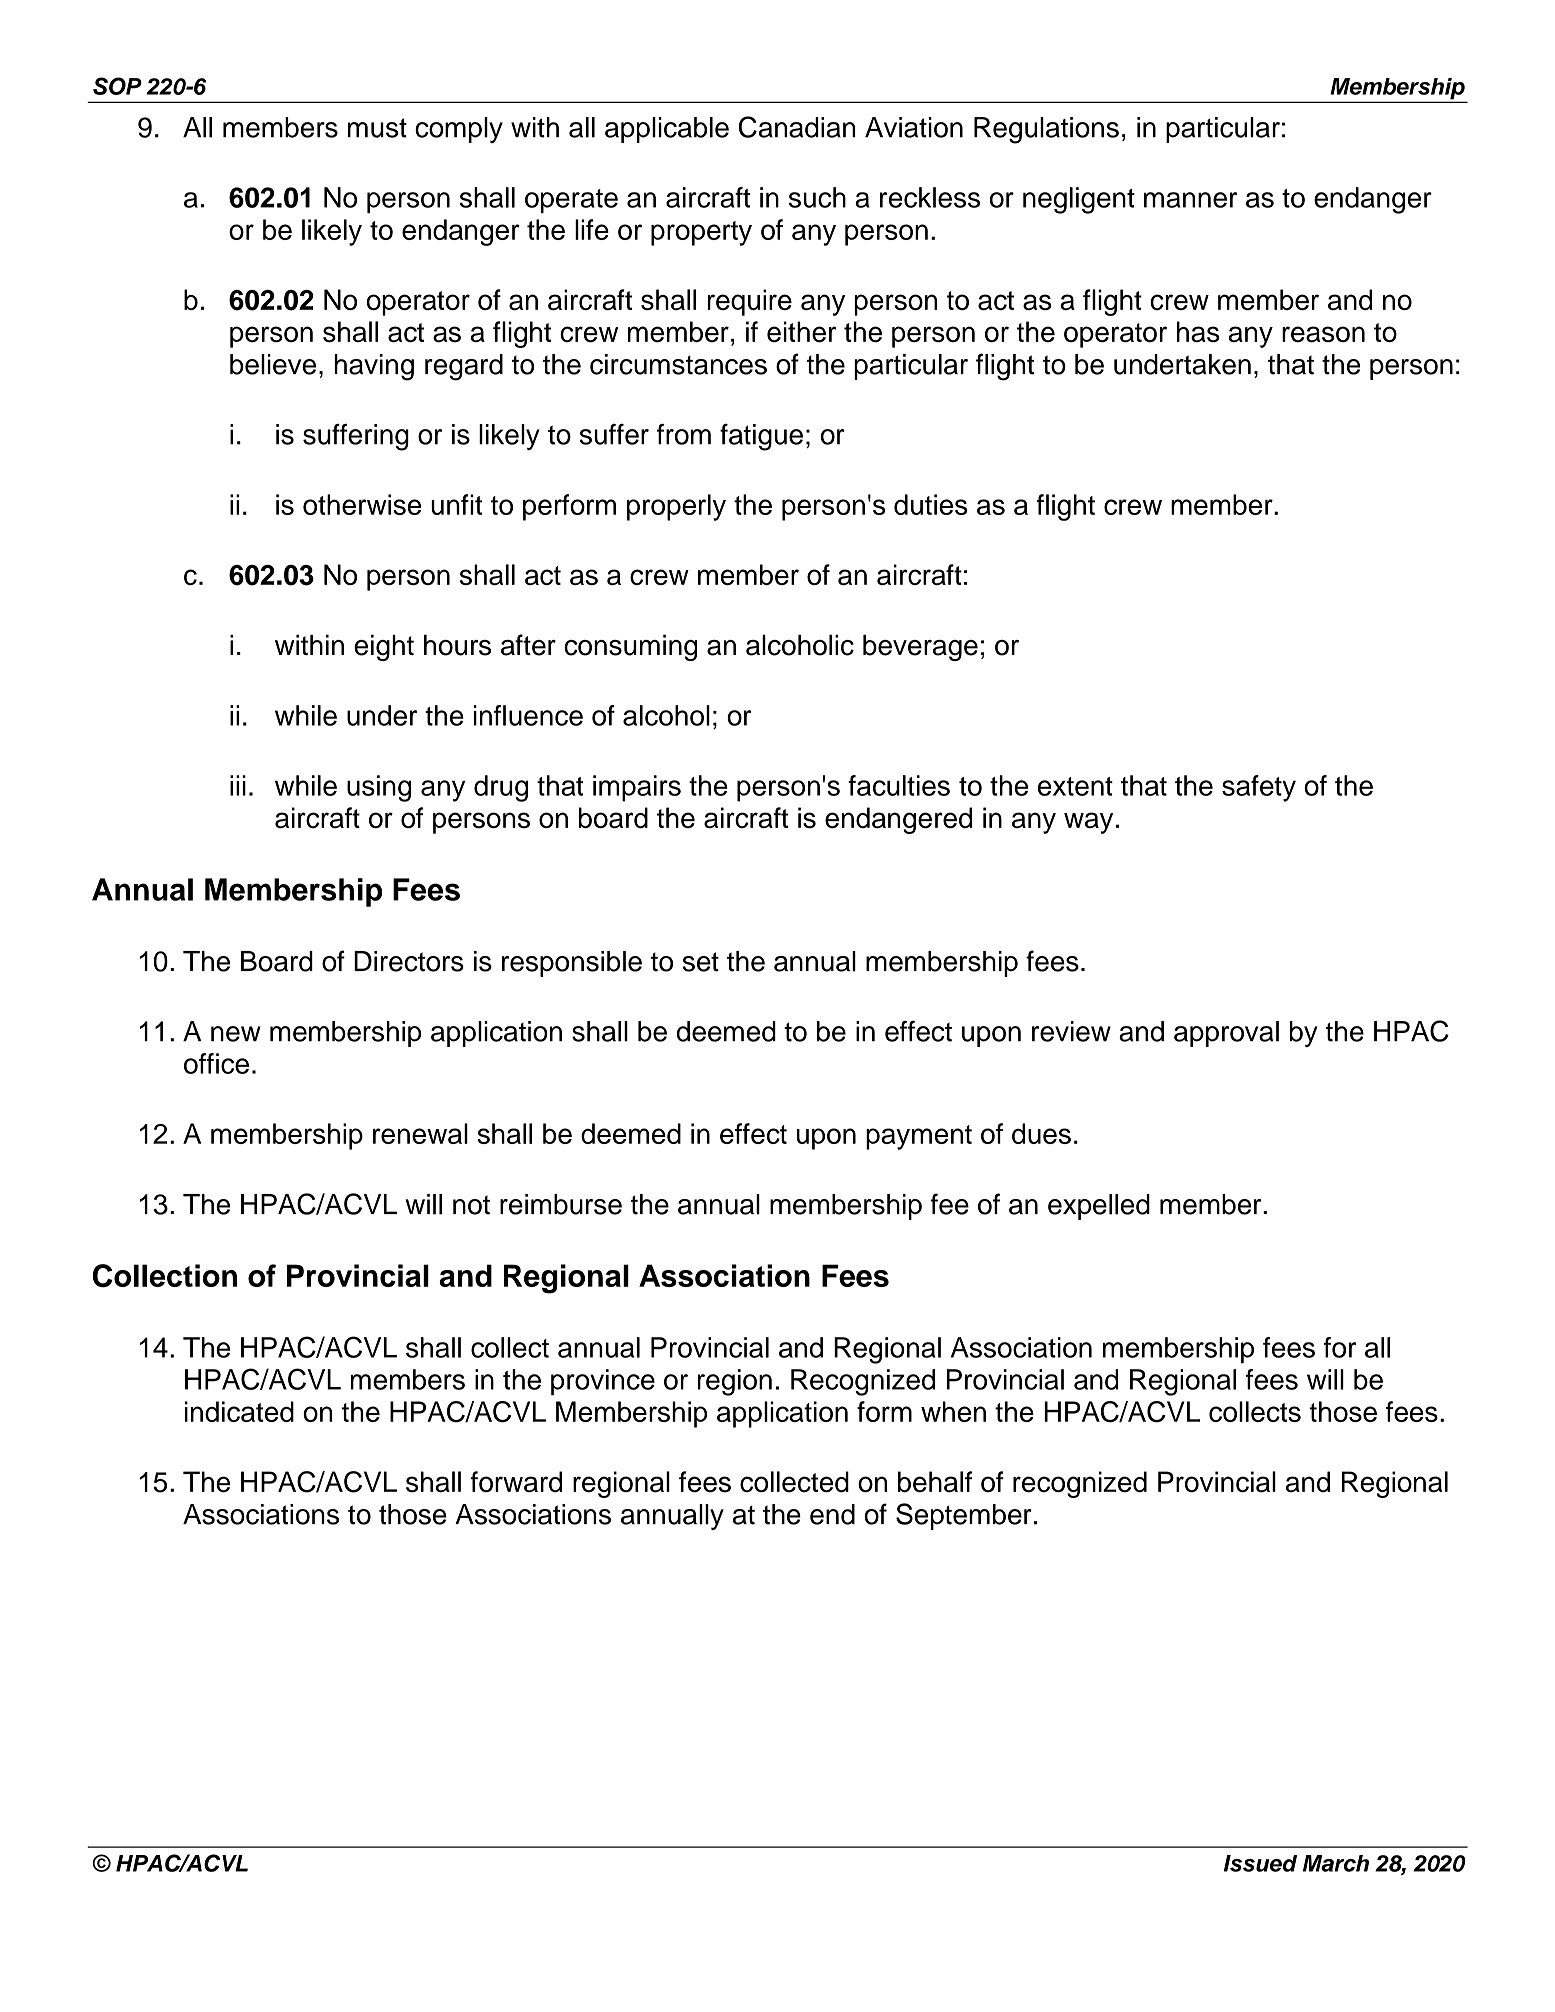 The height and width of the image is (2012, 1555). I want to click on expelled, so click(1099, 1207).
